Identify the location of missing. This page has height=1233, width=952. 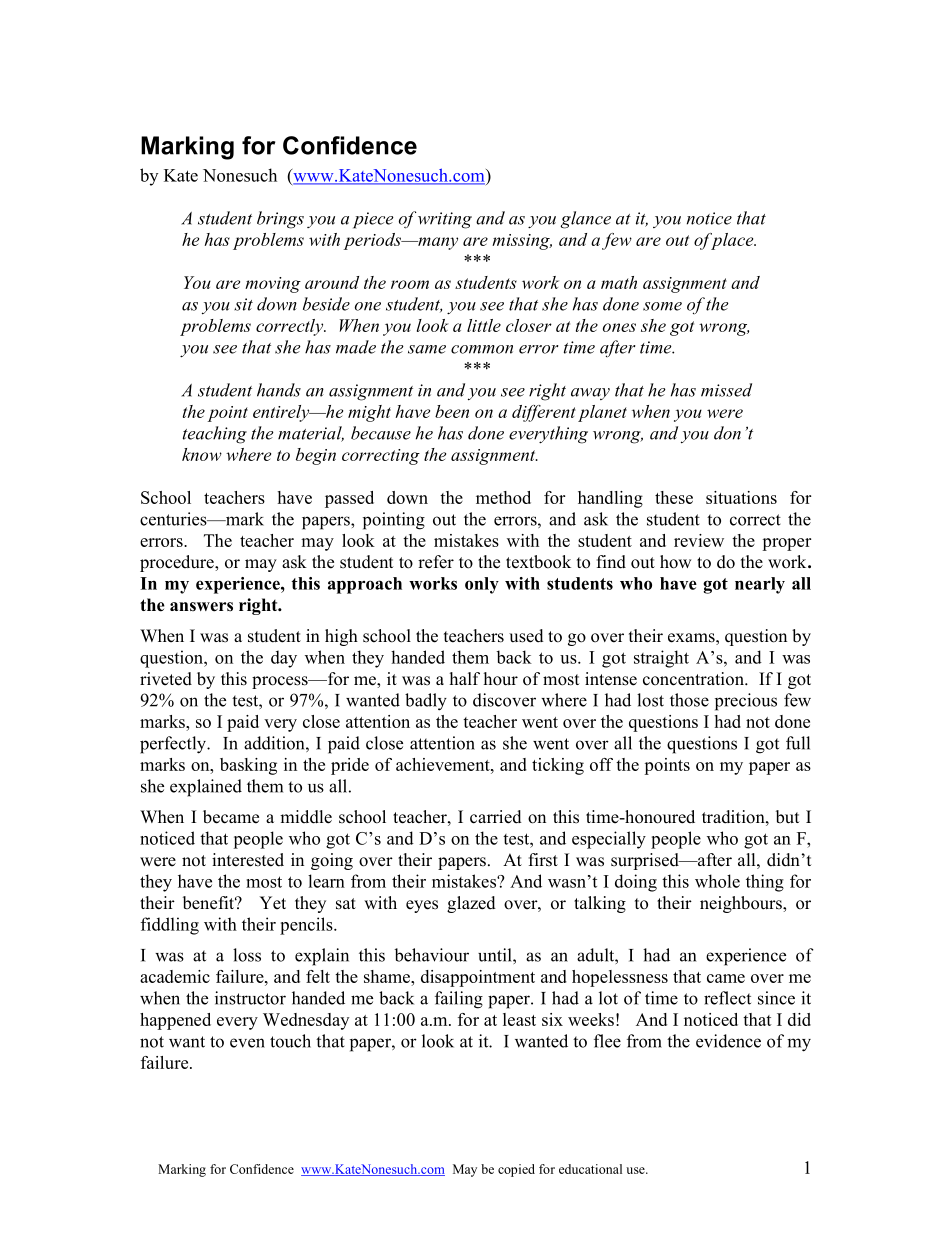
(522, 242).
